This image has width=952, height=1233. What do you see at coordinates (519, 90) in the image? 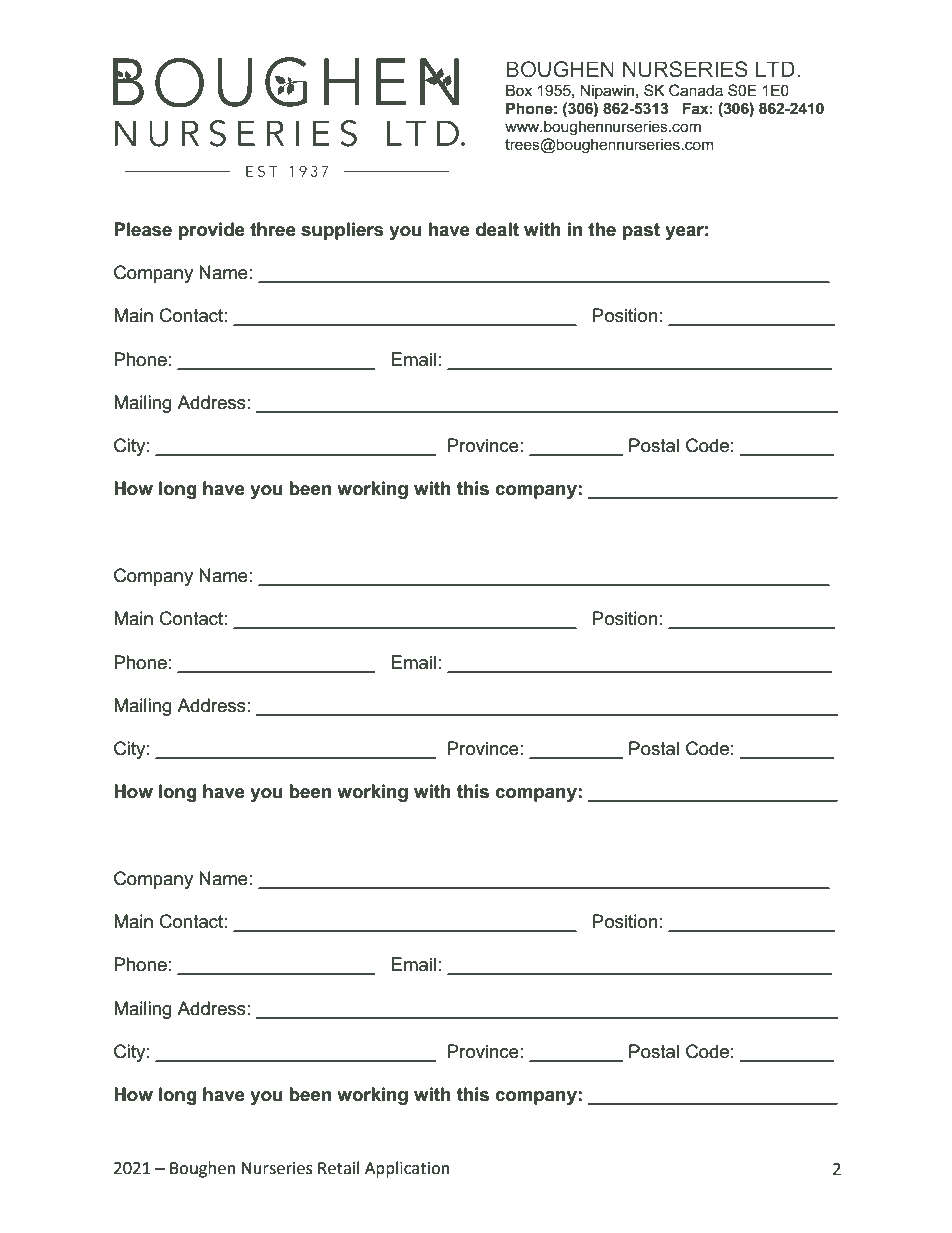
I see `Box` at bounding box center [519, 90].
